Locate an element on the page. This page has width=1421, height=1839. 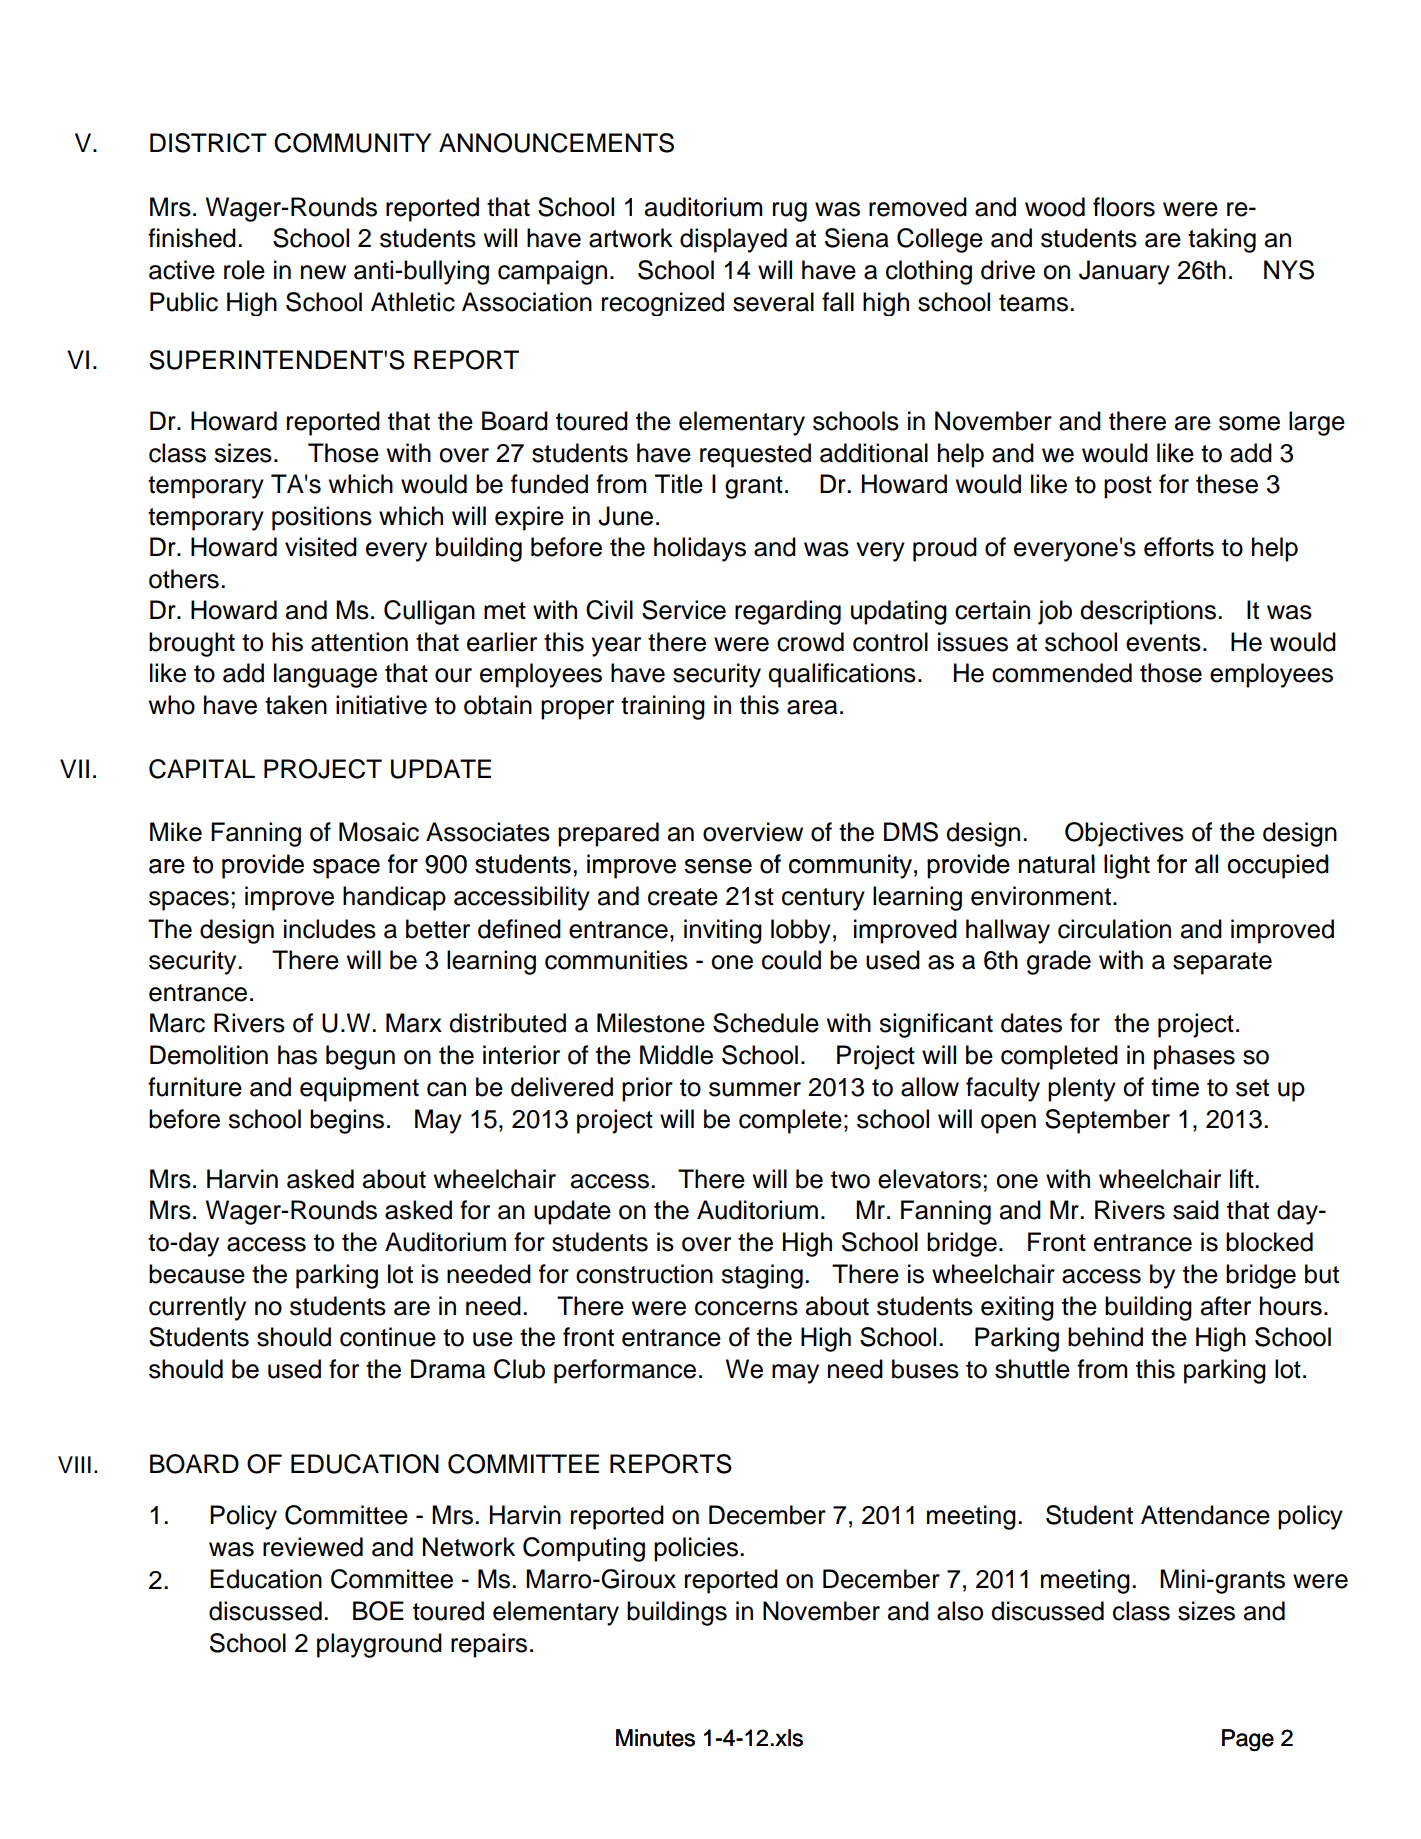
reviewed is located at coordinates (313, 1547).
